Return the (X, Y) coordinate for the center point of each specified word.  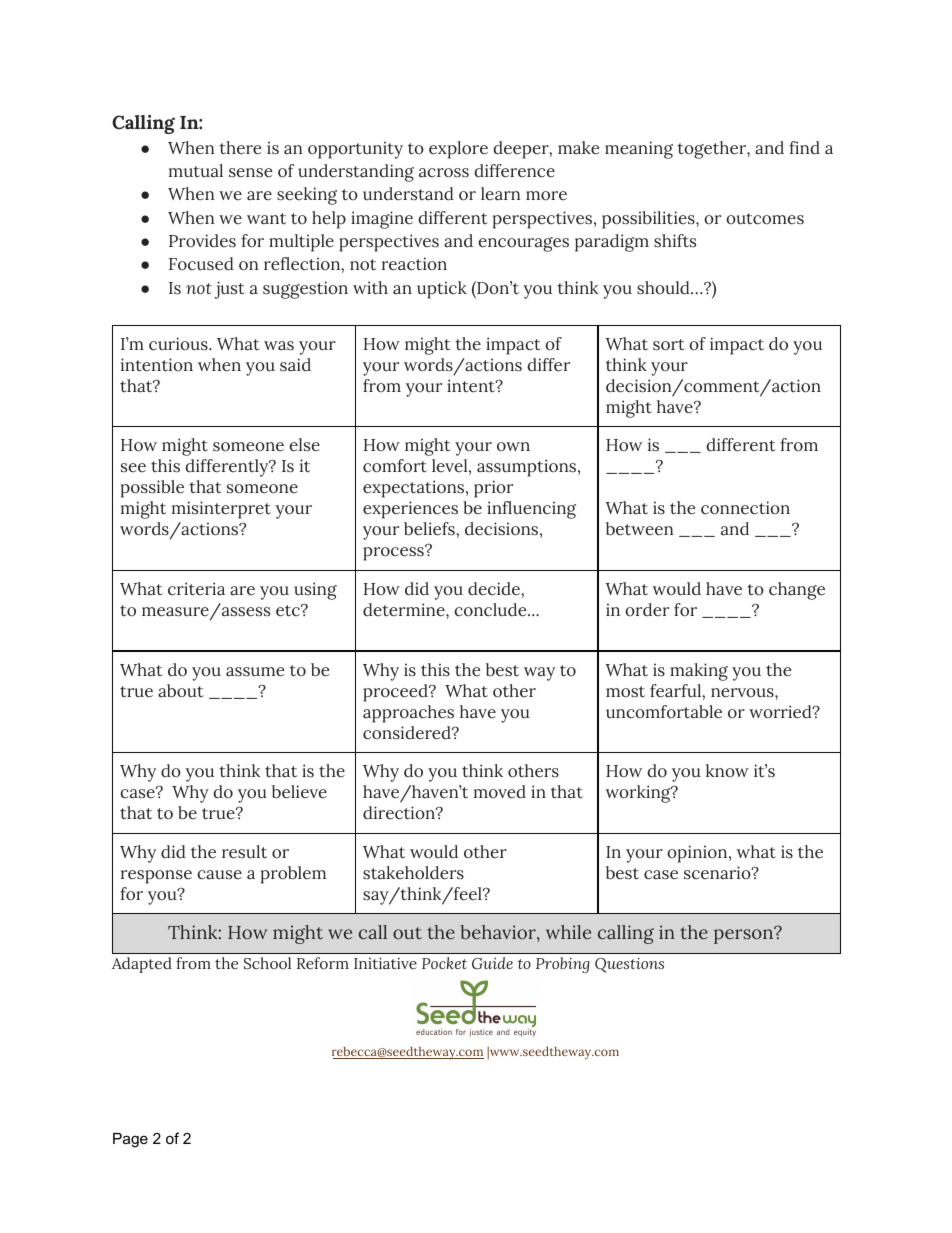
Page (130, 1140)
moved (500, 792)
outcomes (765, 219)
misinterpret (221, 510)
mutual (196, 171)
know (727, 770)
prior (493, 489)
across (444, 173)
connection (745, 508)
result (244, 852)
